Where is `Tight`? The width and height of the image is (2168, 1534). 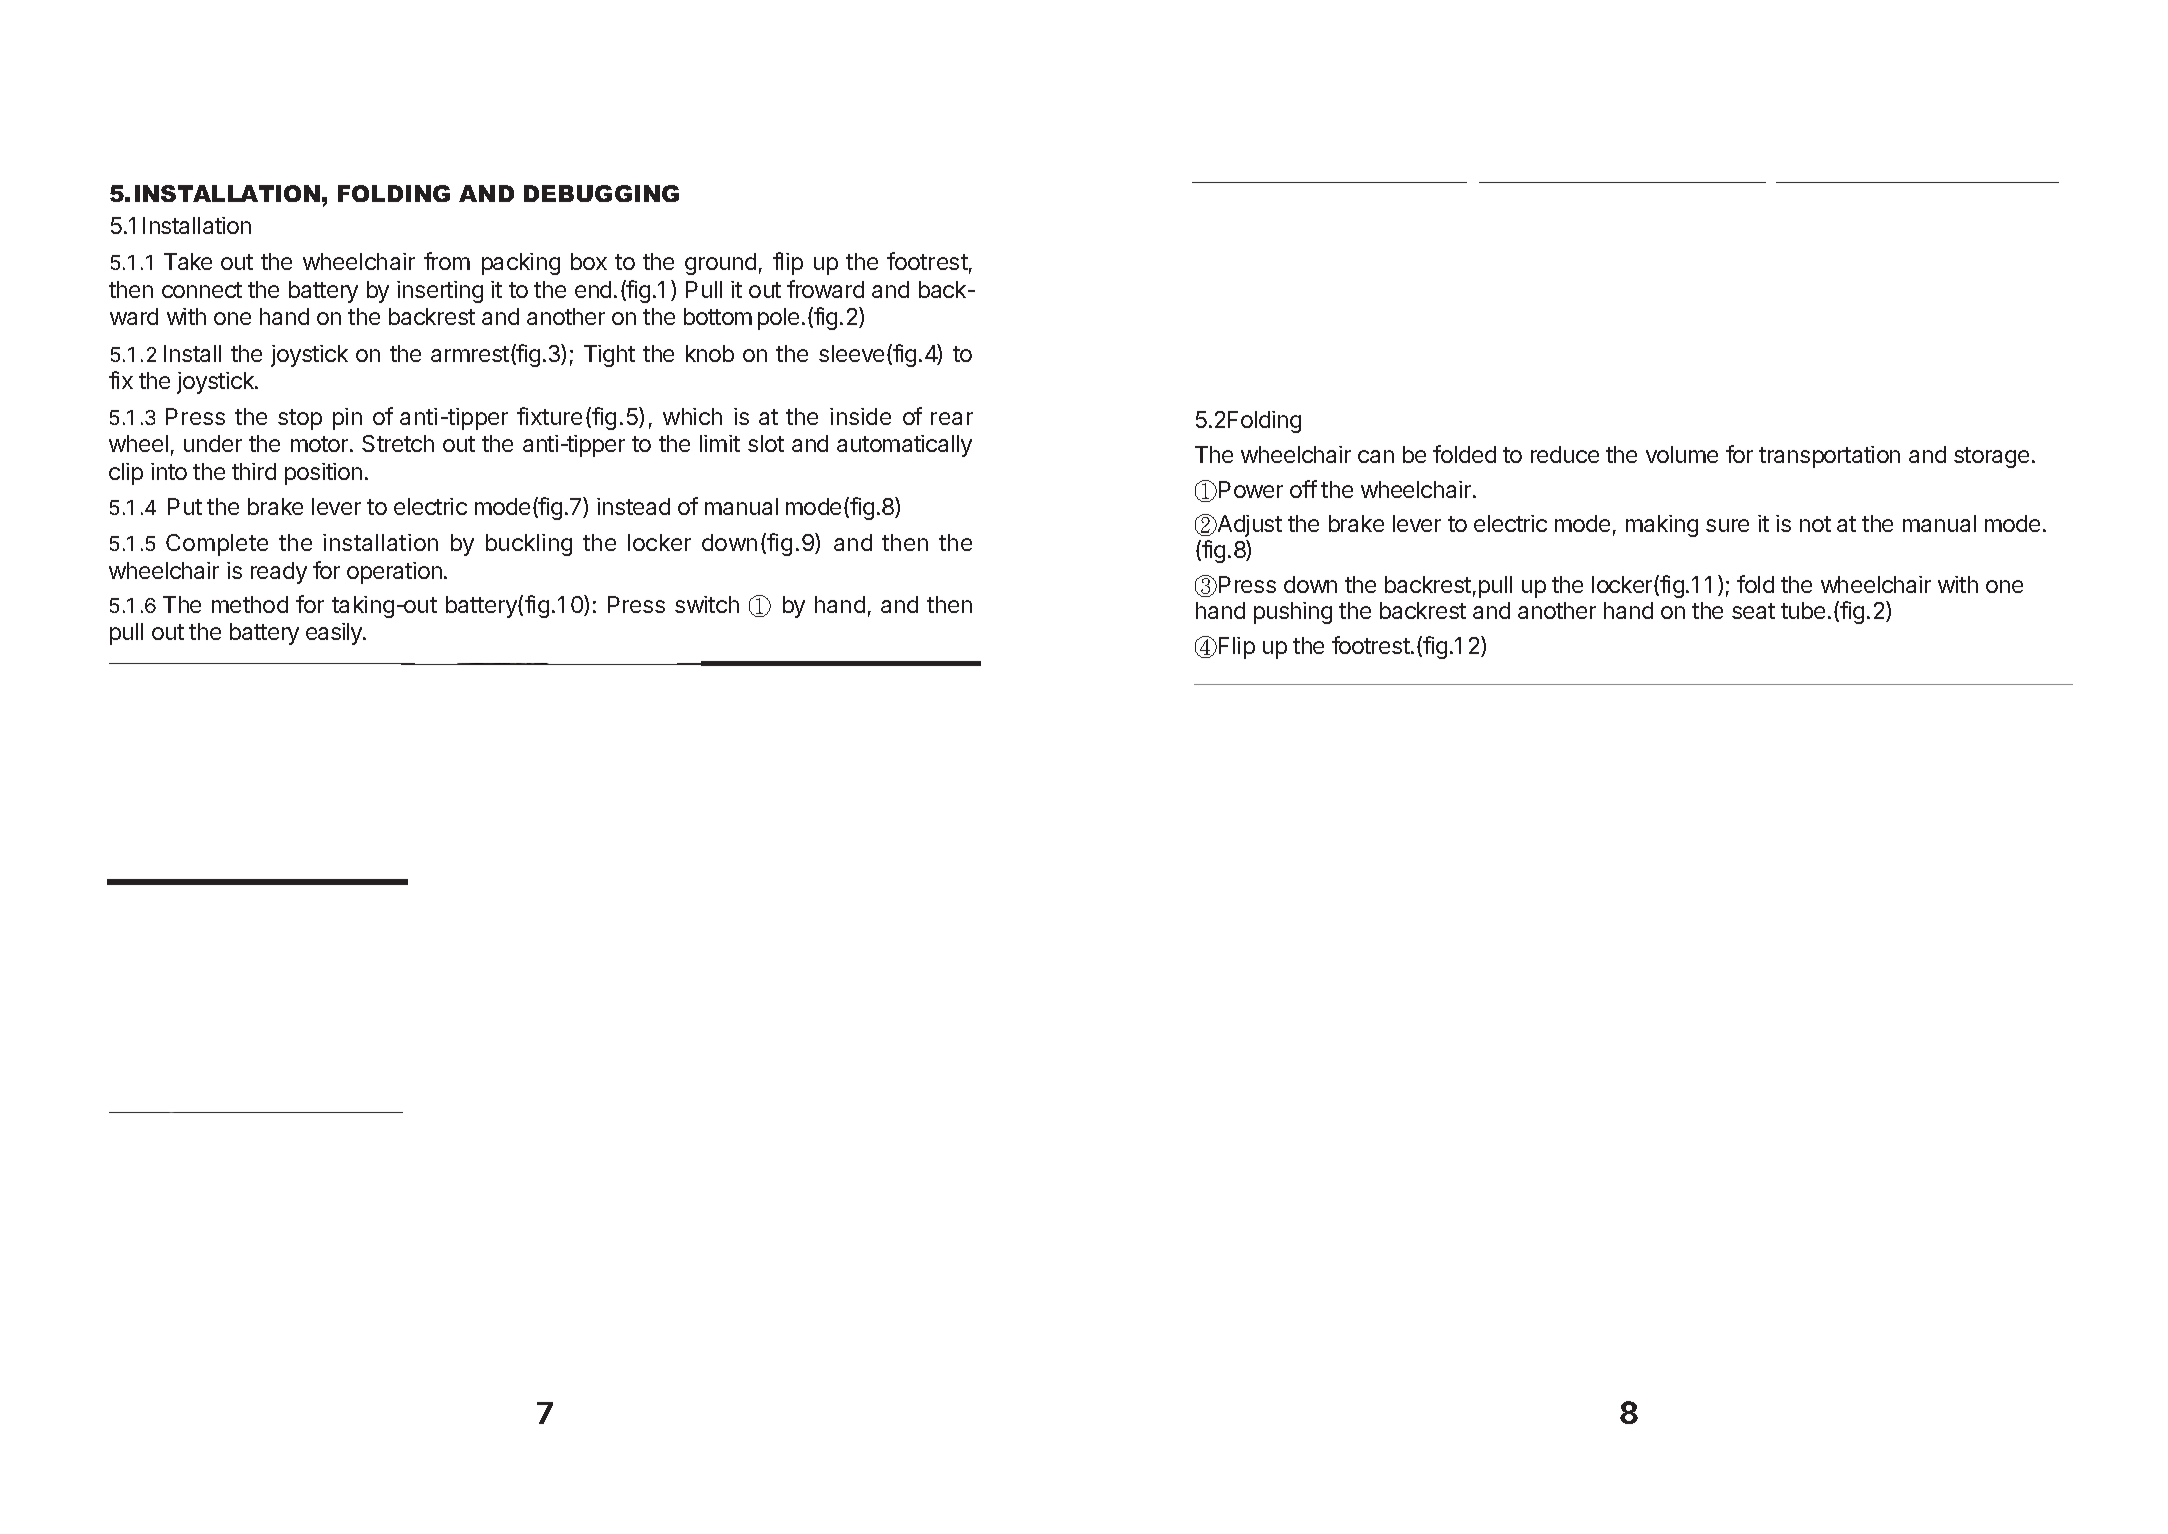 Tight is located at coordinates (609, 356).
